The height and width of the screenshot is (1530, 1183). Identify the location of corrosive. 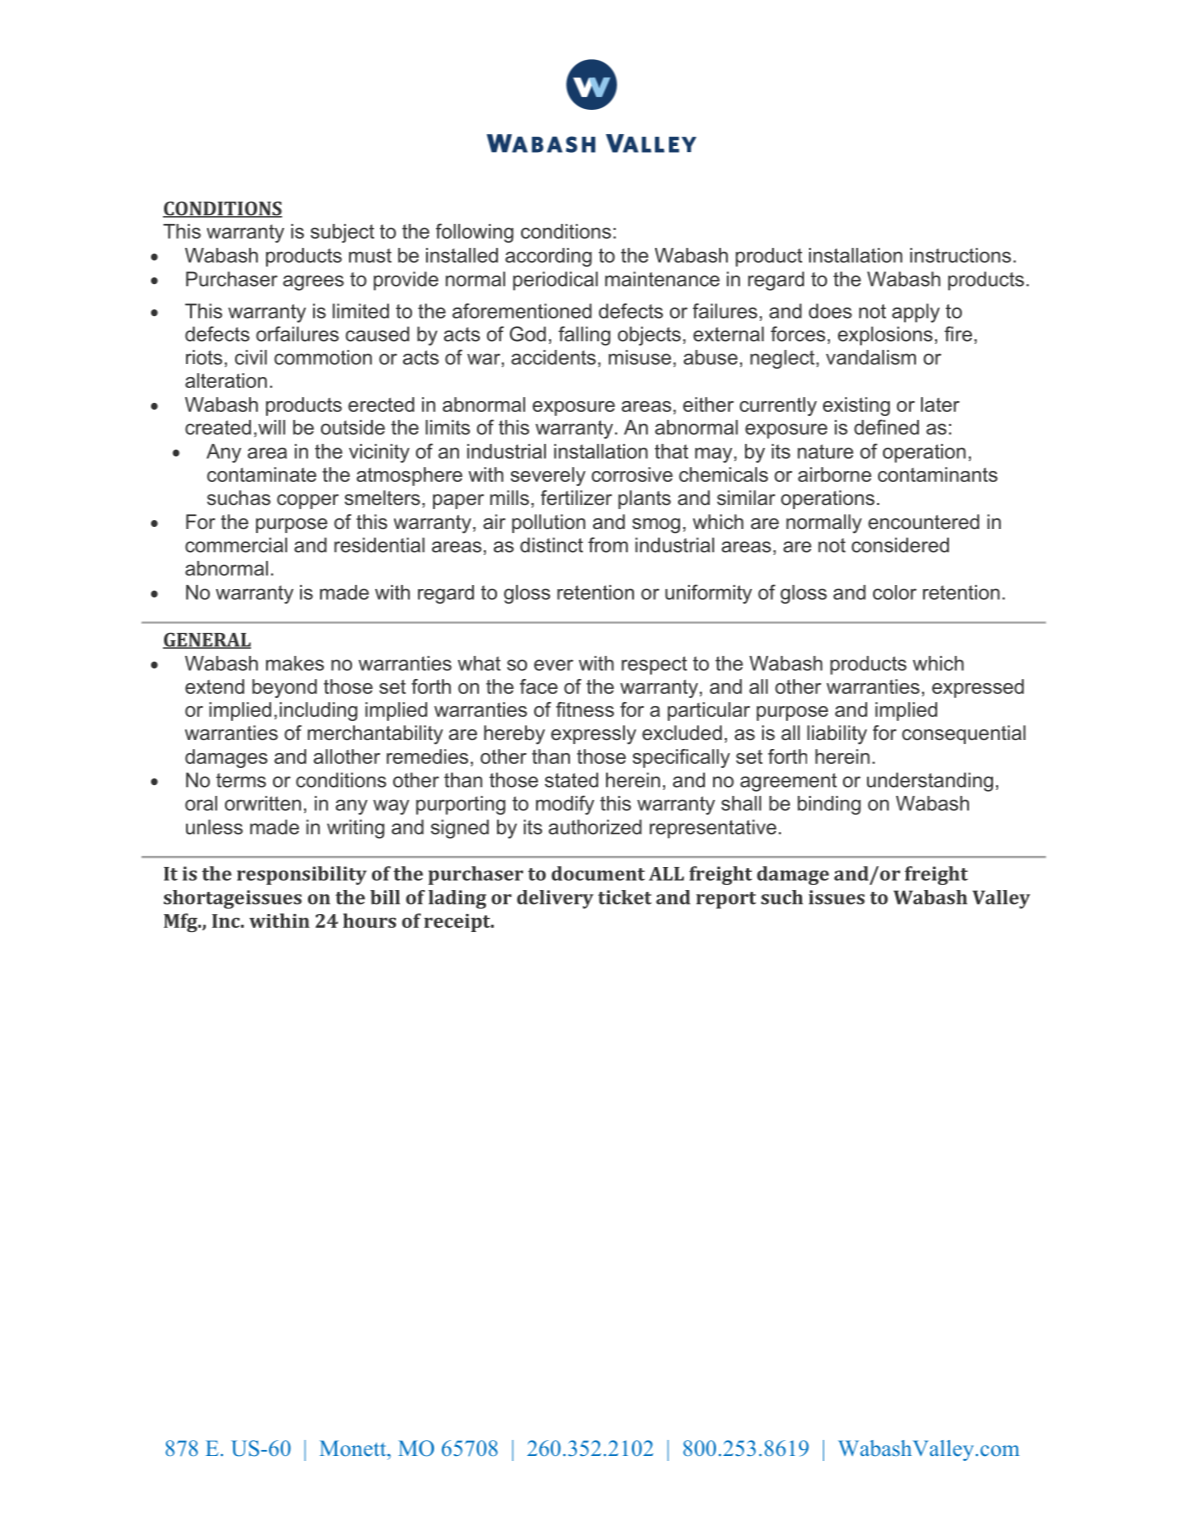
(632, 474).
